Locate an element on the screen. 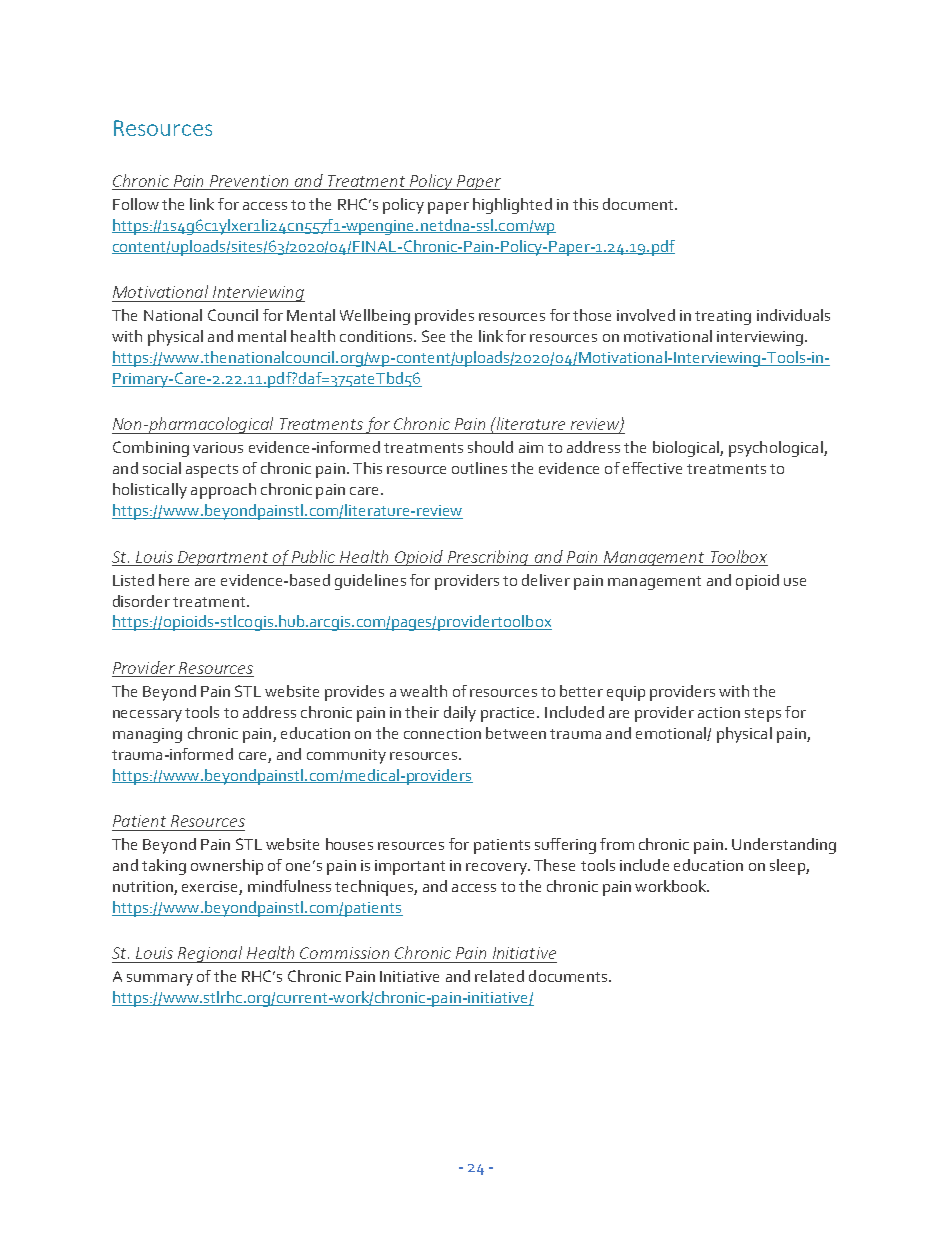 This screenshot has height=1233, width=952. approach is located at coordinates (223, 491).
